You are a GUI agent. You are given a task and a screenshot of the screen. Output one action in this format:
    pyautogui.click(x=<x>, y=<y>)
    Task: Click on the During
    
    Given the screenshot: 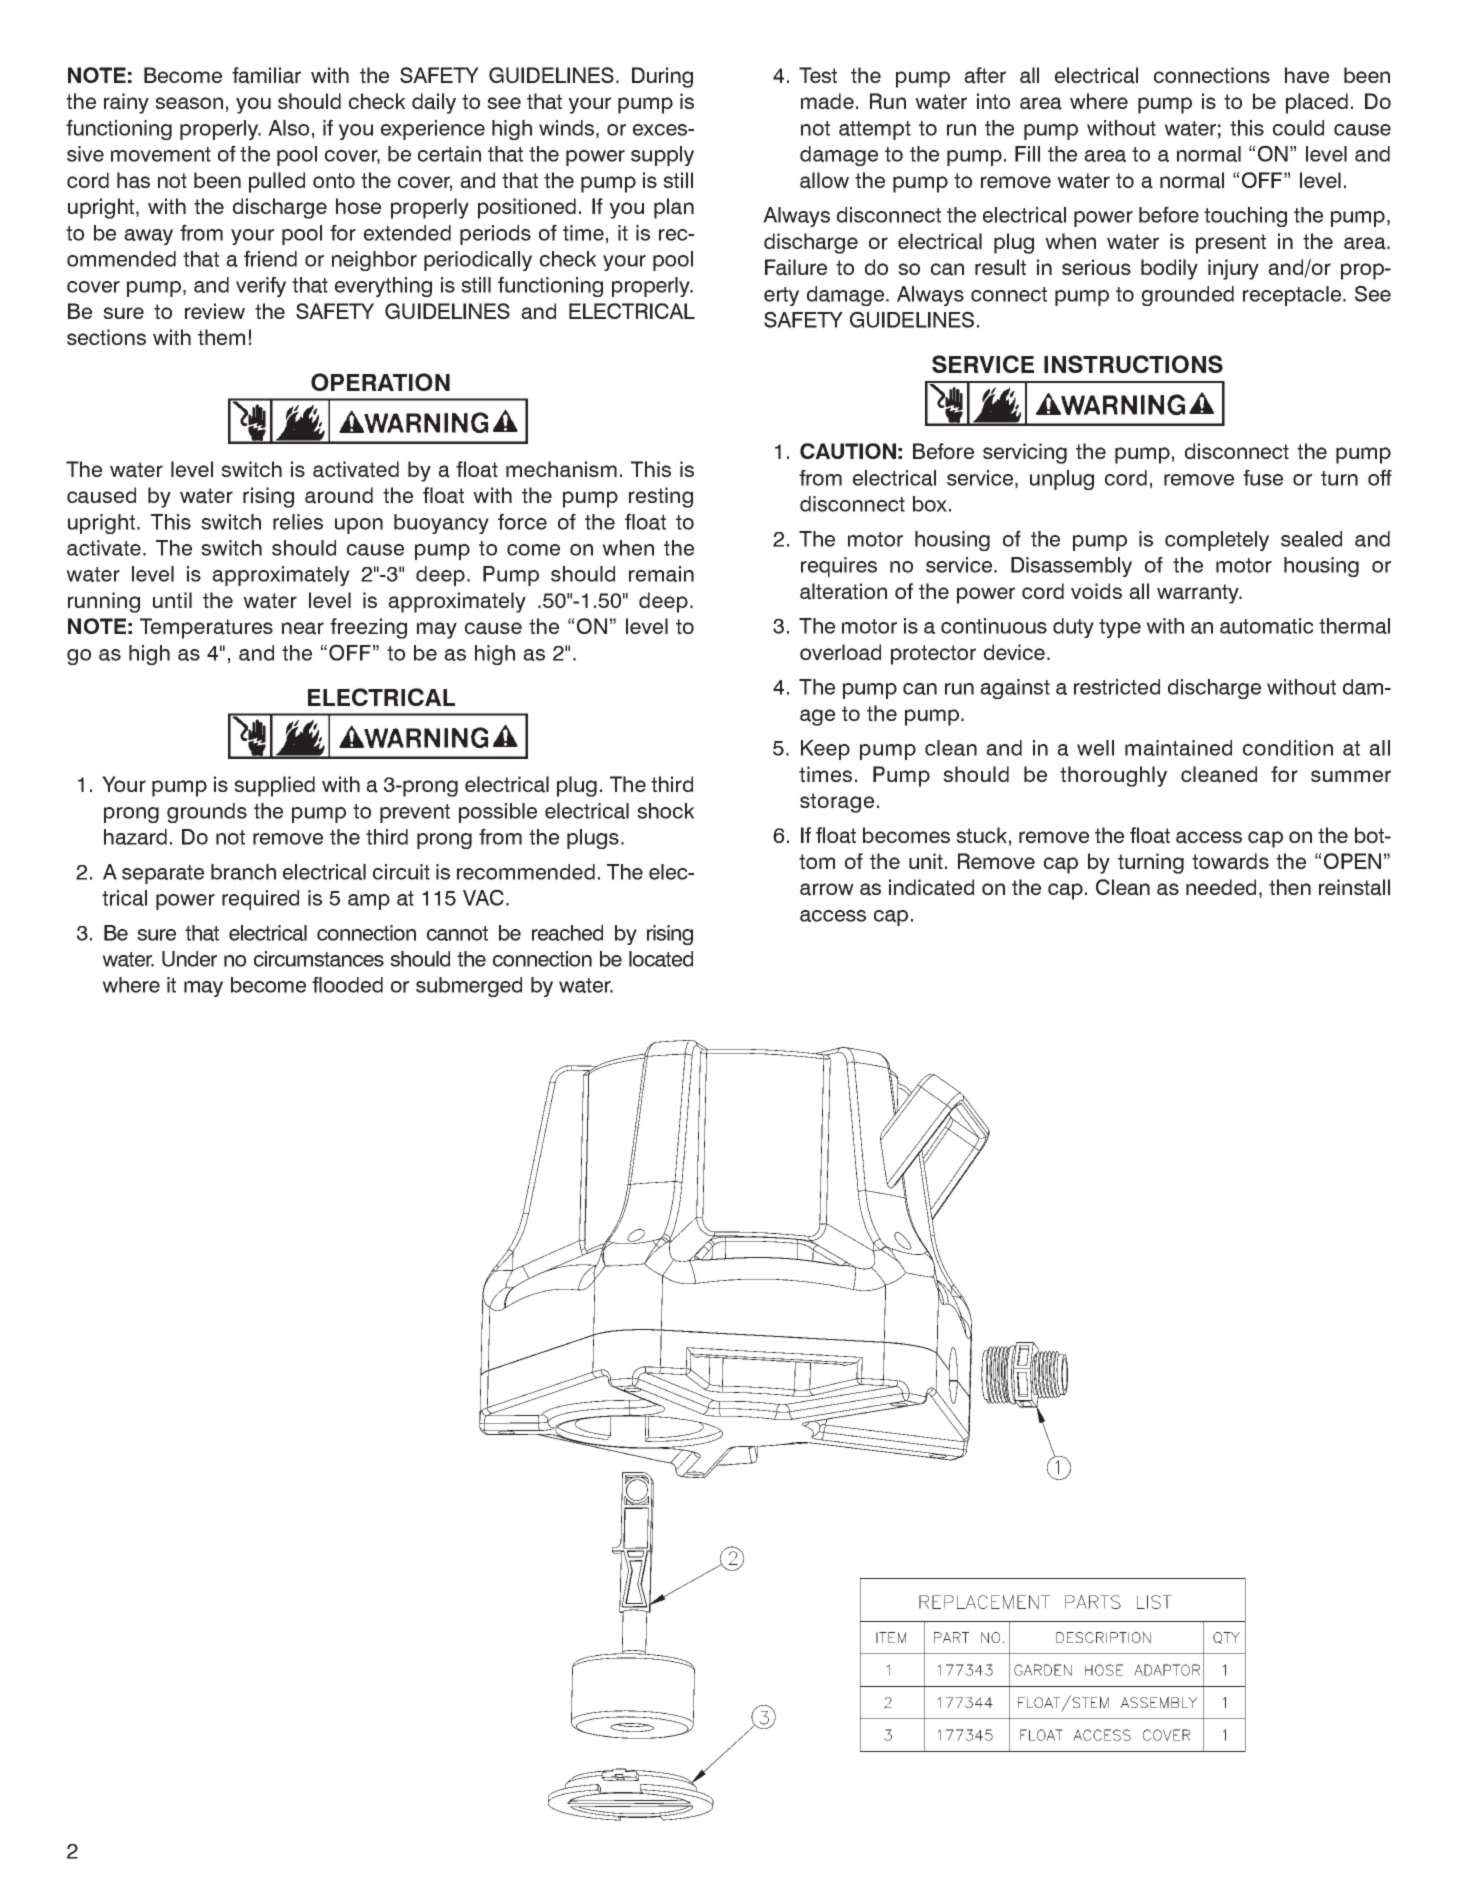 What is the action you would take?
    pyautogui.click(x=662, y=77)
